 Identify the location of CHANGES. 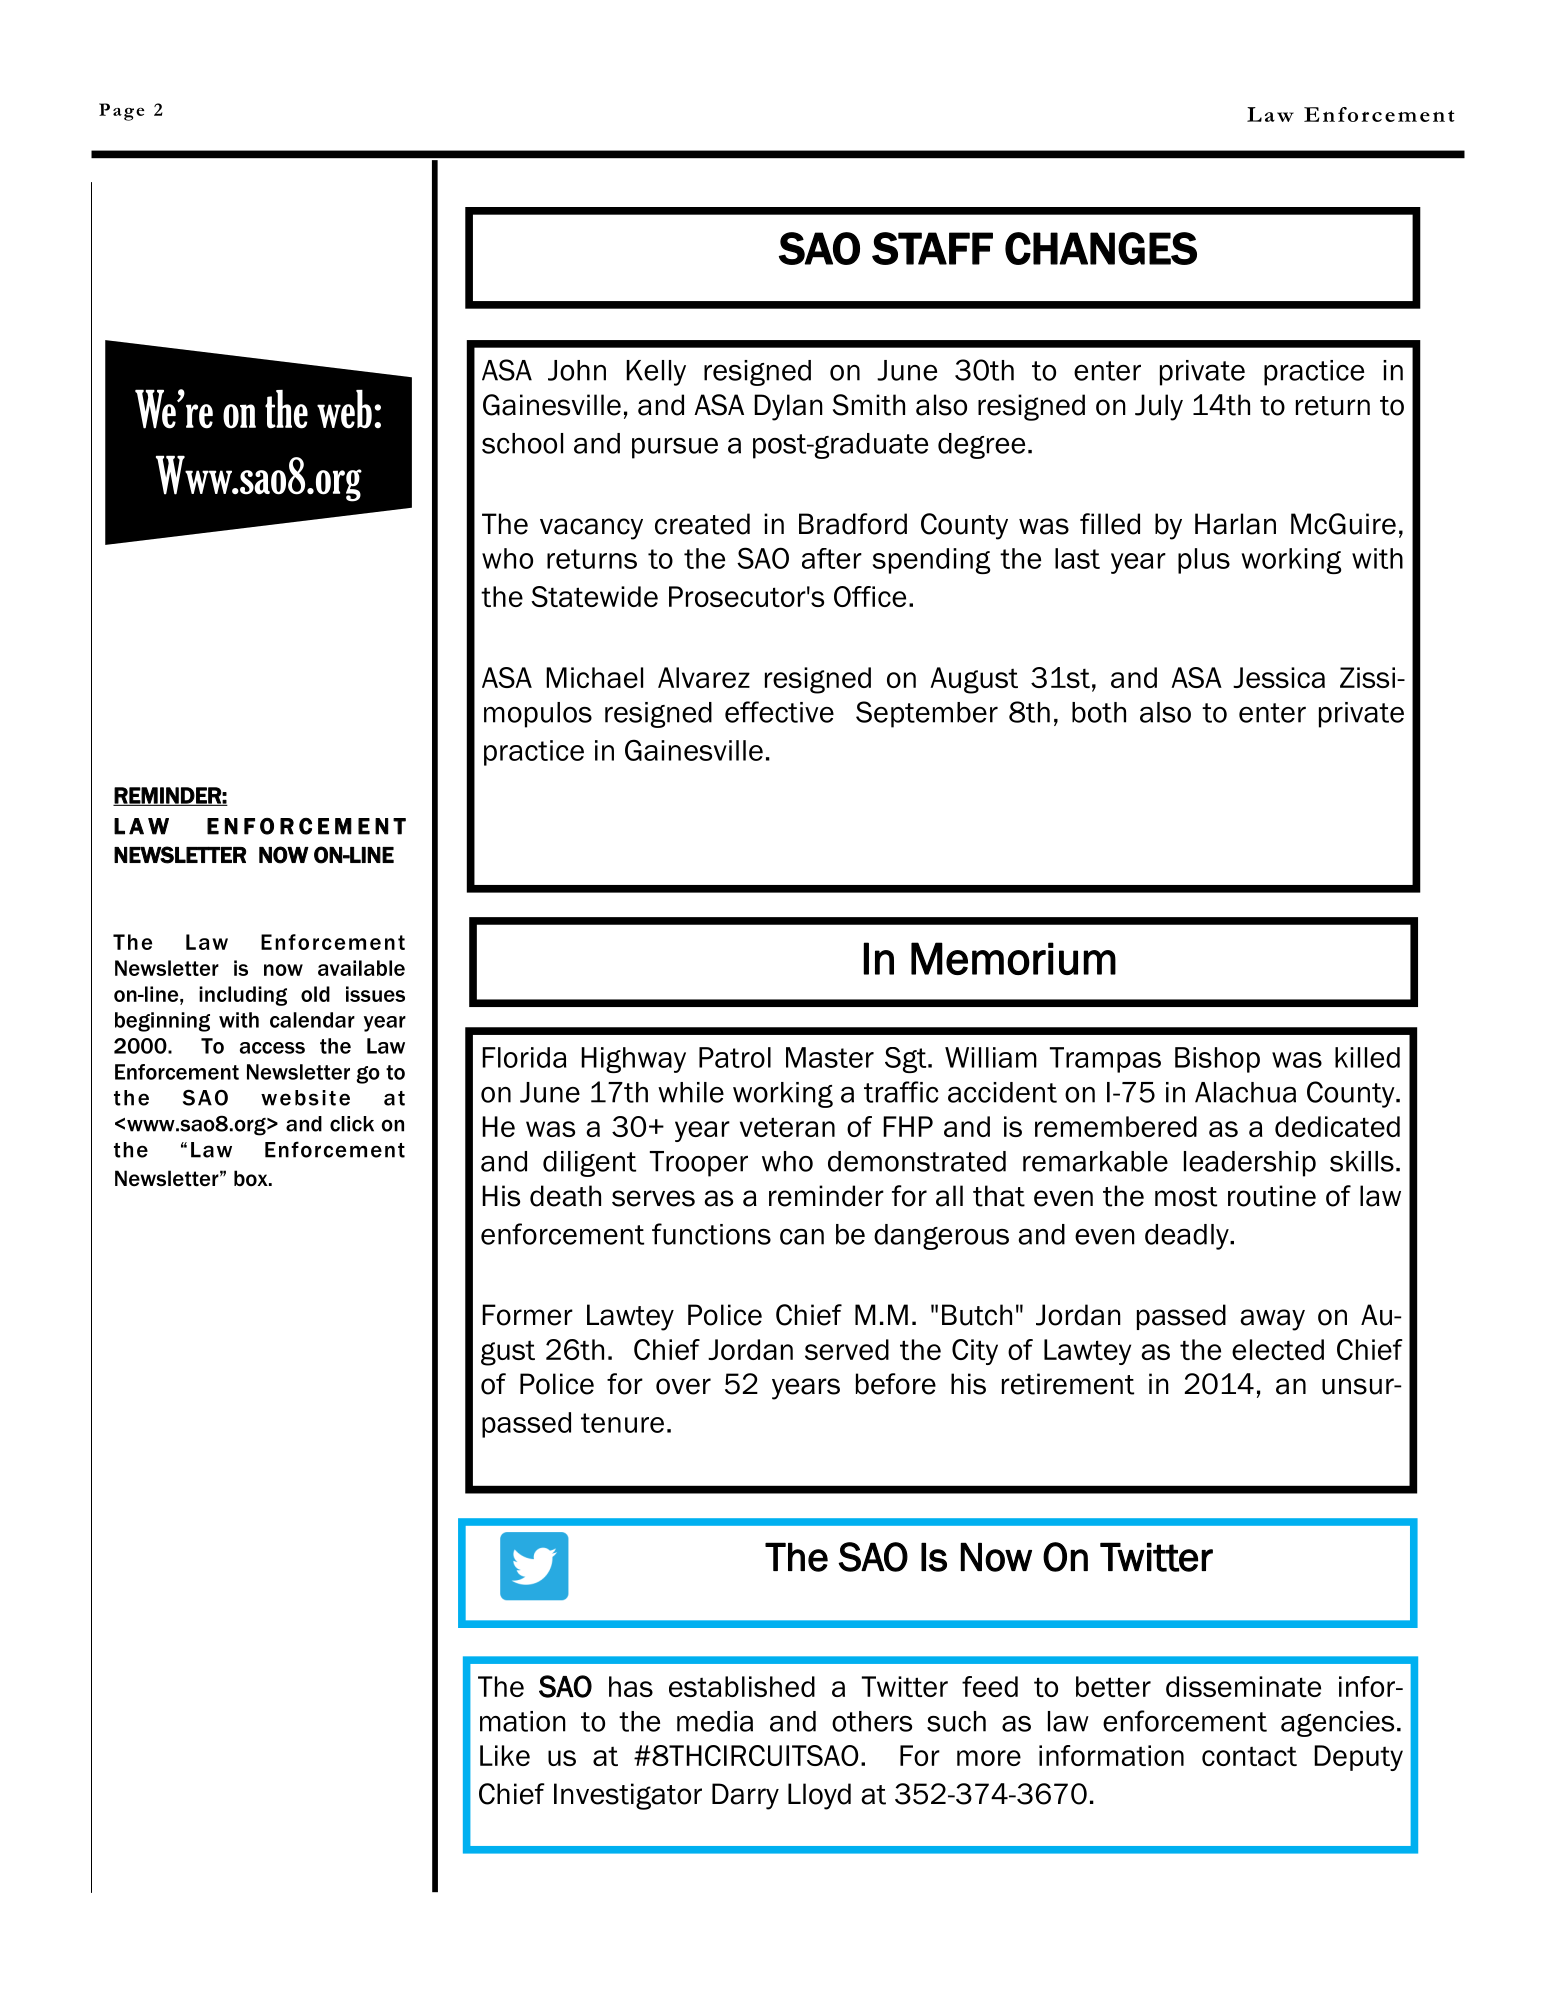
(1101, 248).
